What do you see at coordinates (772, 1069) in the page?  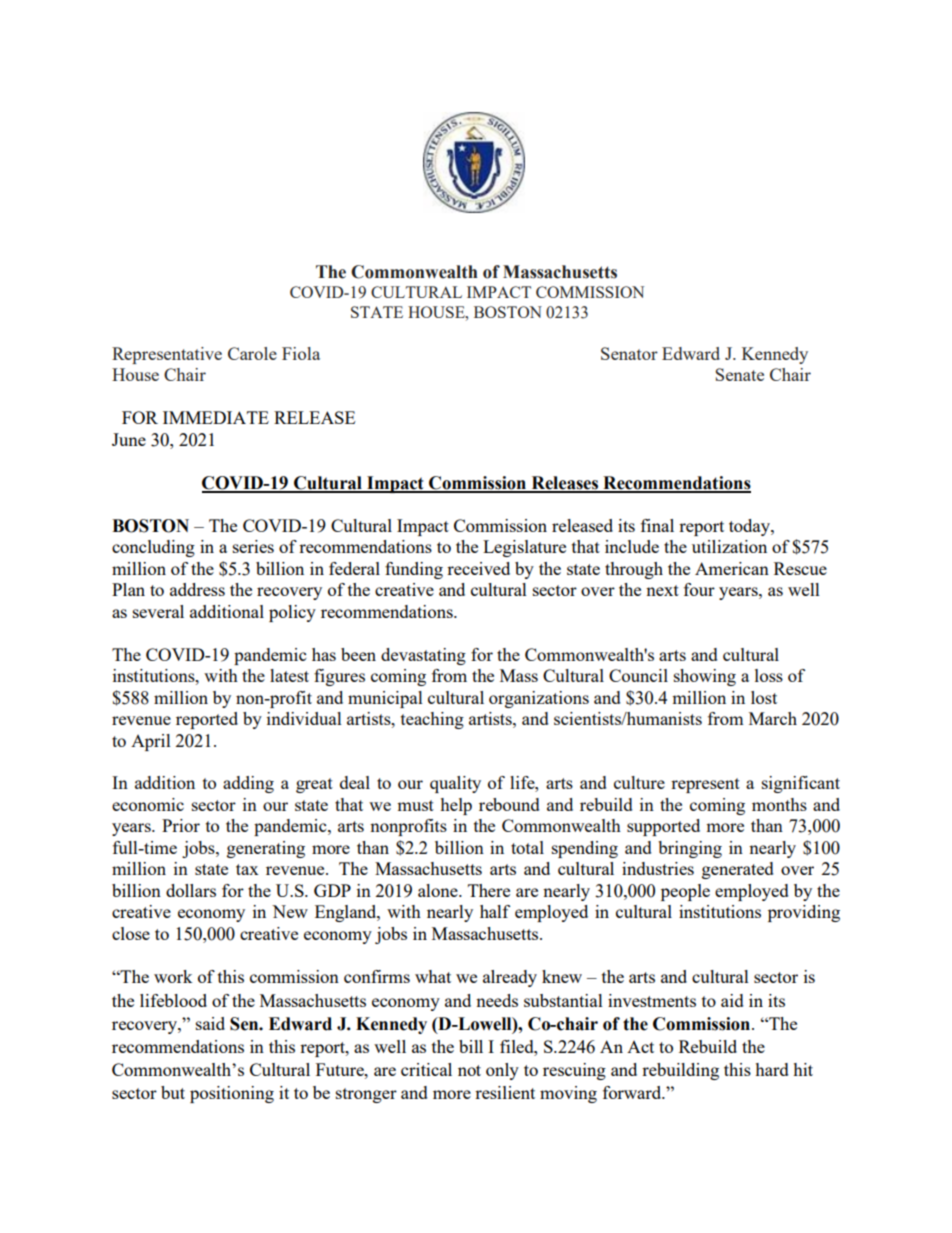 I see `hard` at bounding box center [772, 1069].
